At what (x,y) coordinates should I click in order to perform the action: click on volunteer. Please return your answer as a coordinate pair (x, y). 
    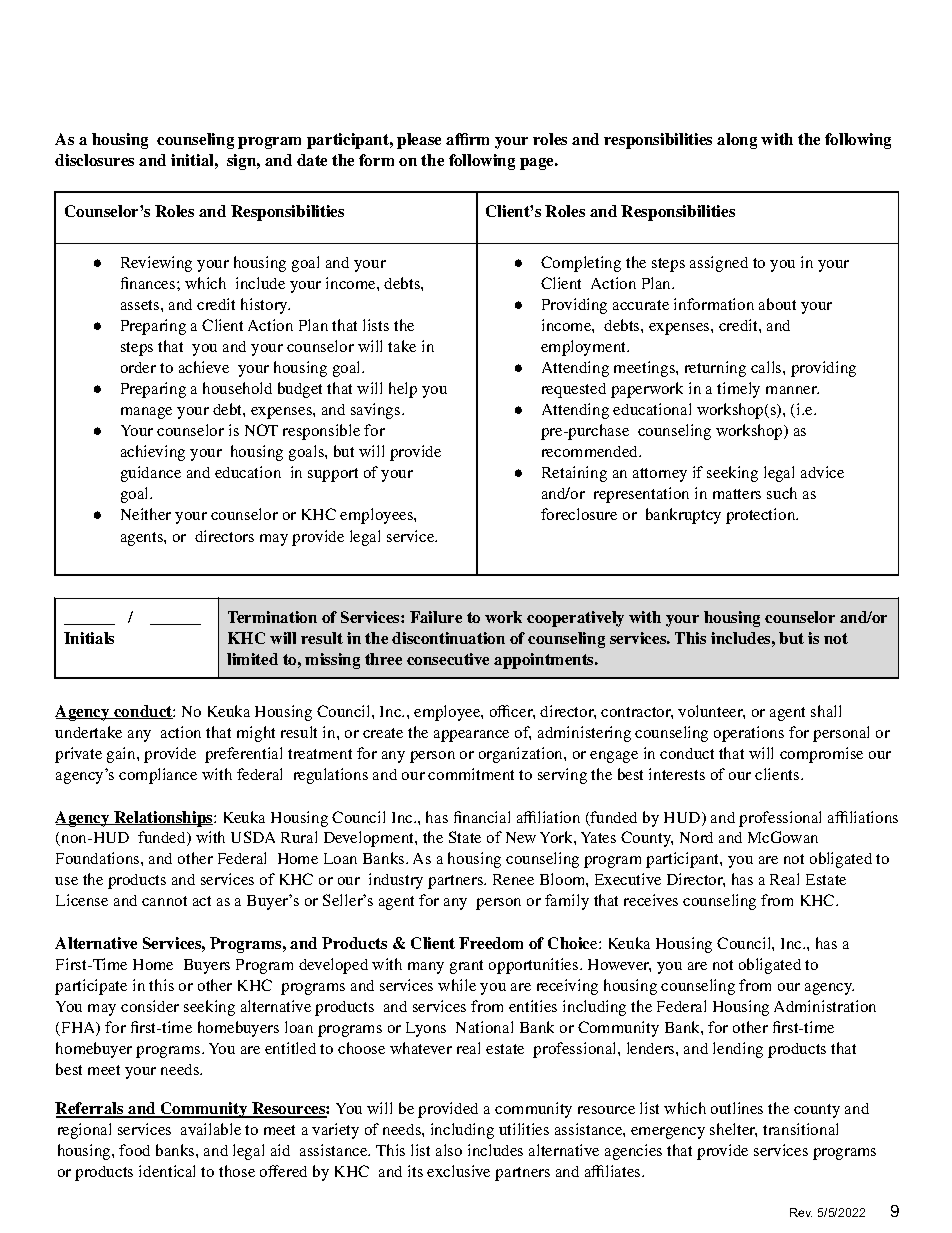
    Looking at the image, I should click on (711, 712).
